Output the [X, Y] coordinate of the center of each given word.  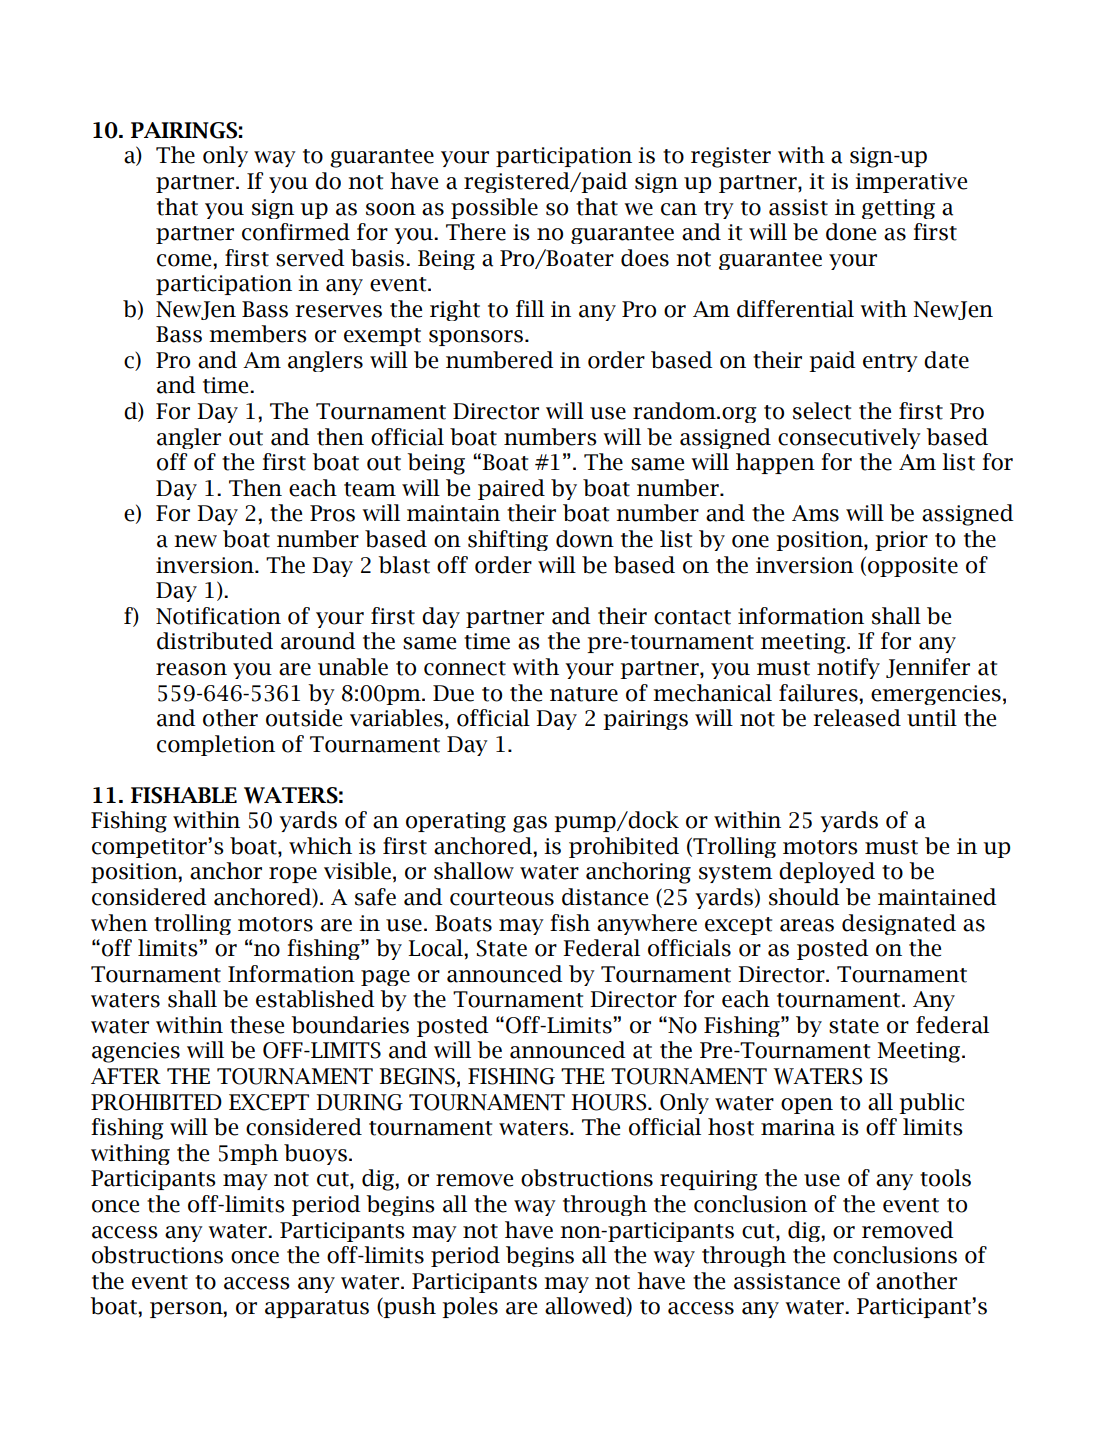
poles [470, 1307]
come [185, 260]
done [851, 232]
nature [584, 694]
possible [494, 208]
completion [216, 745]
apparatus [317, 1309]
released [857, 718]
